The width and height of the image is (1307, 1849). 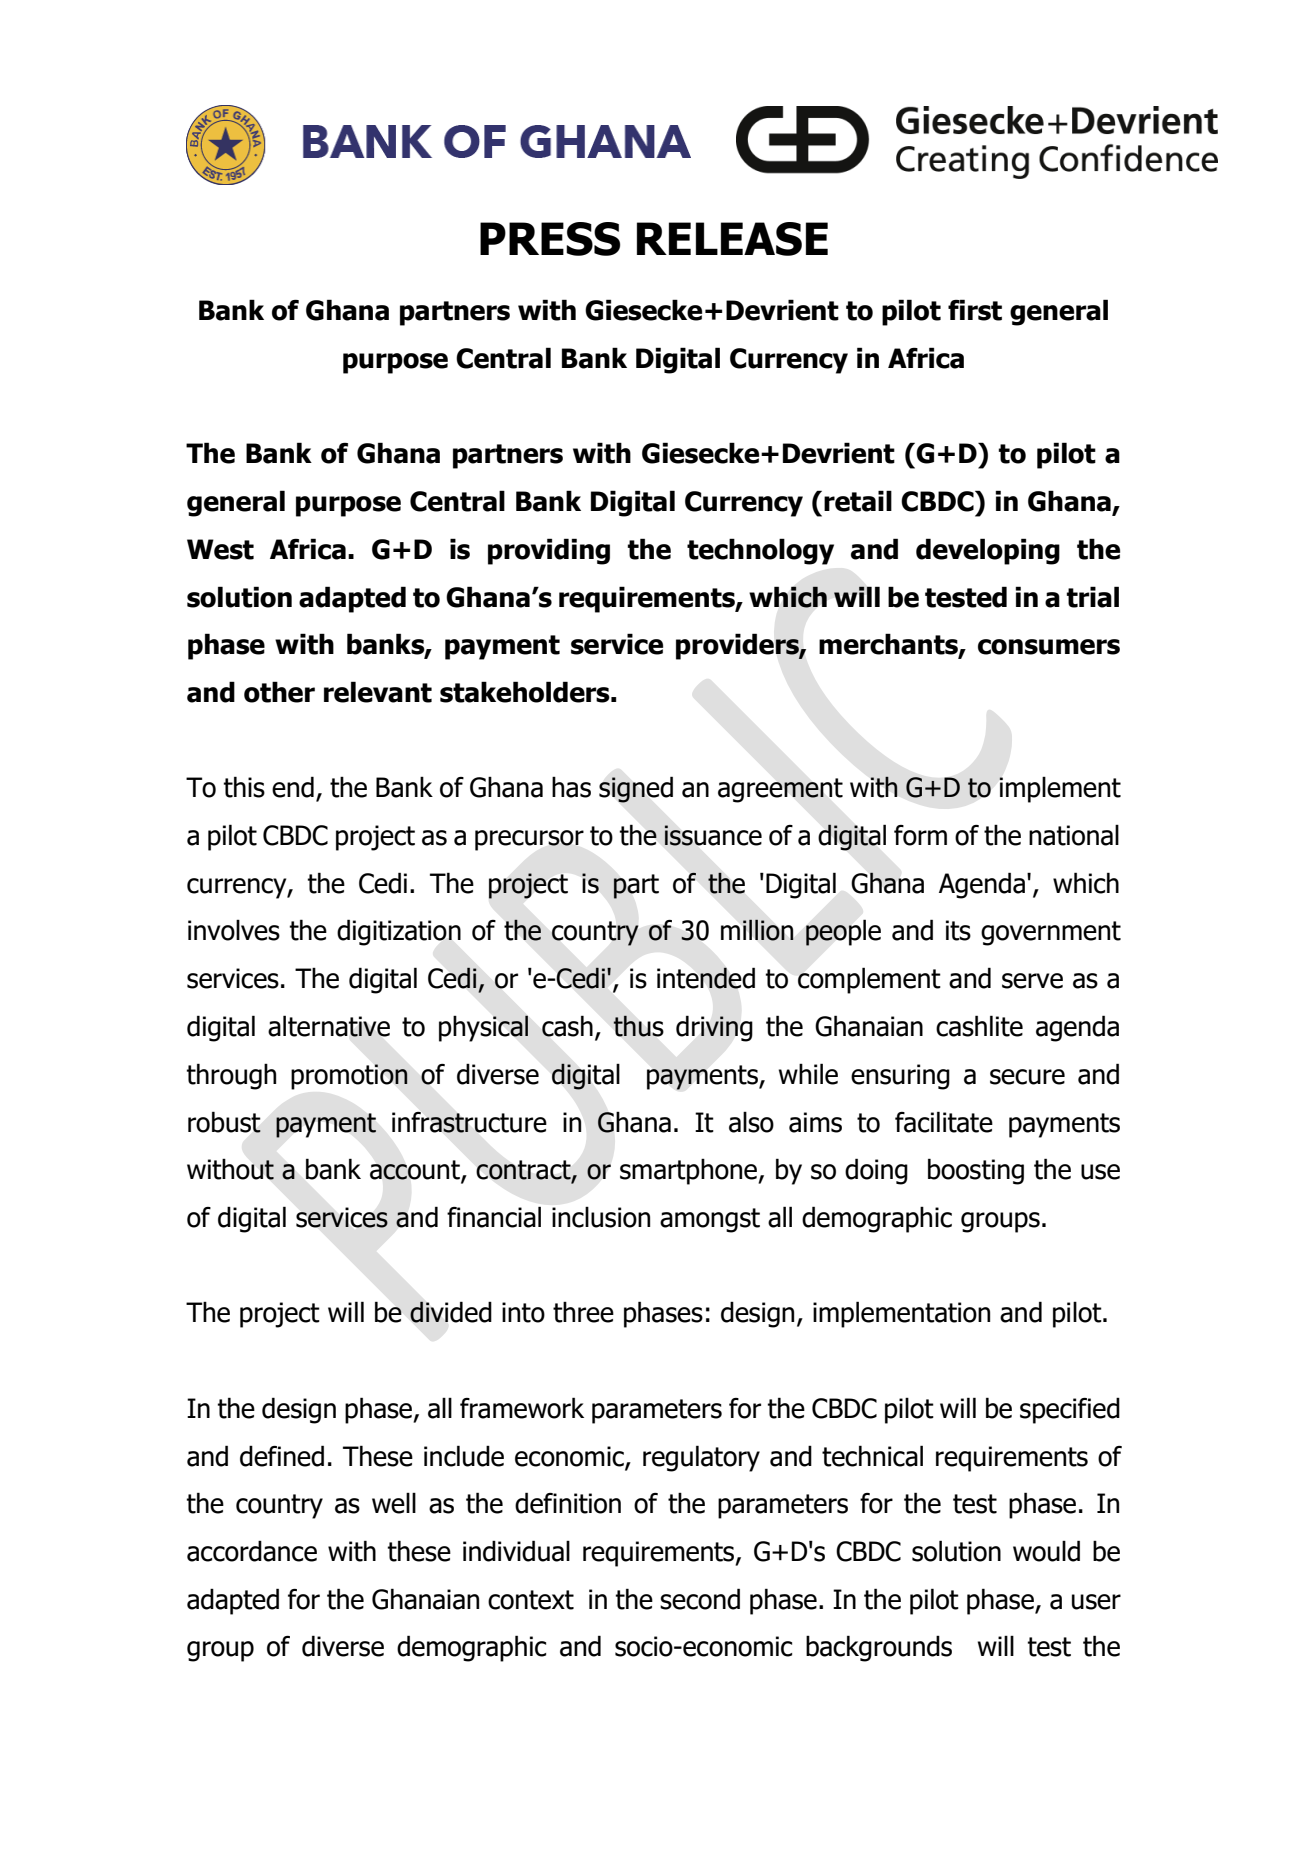 What do you see at coordinates (706, 978) in the image?
I see `intended` at bounding box center [706, 978].
